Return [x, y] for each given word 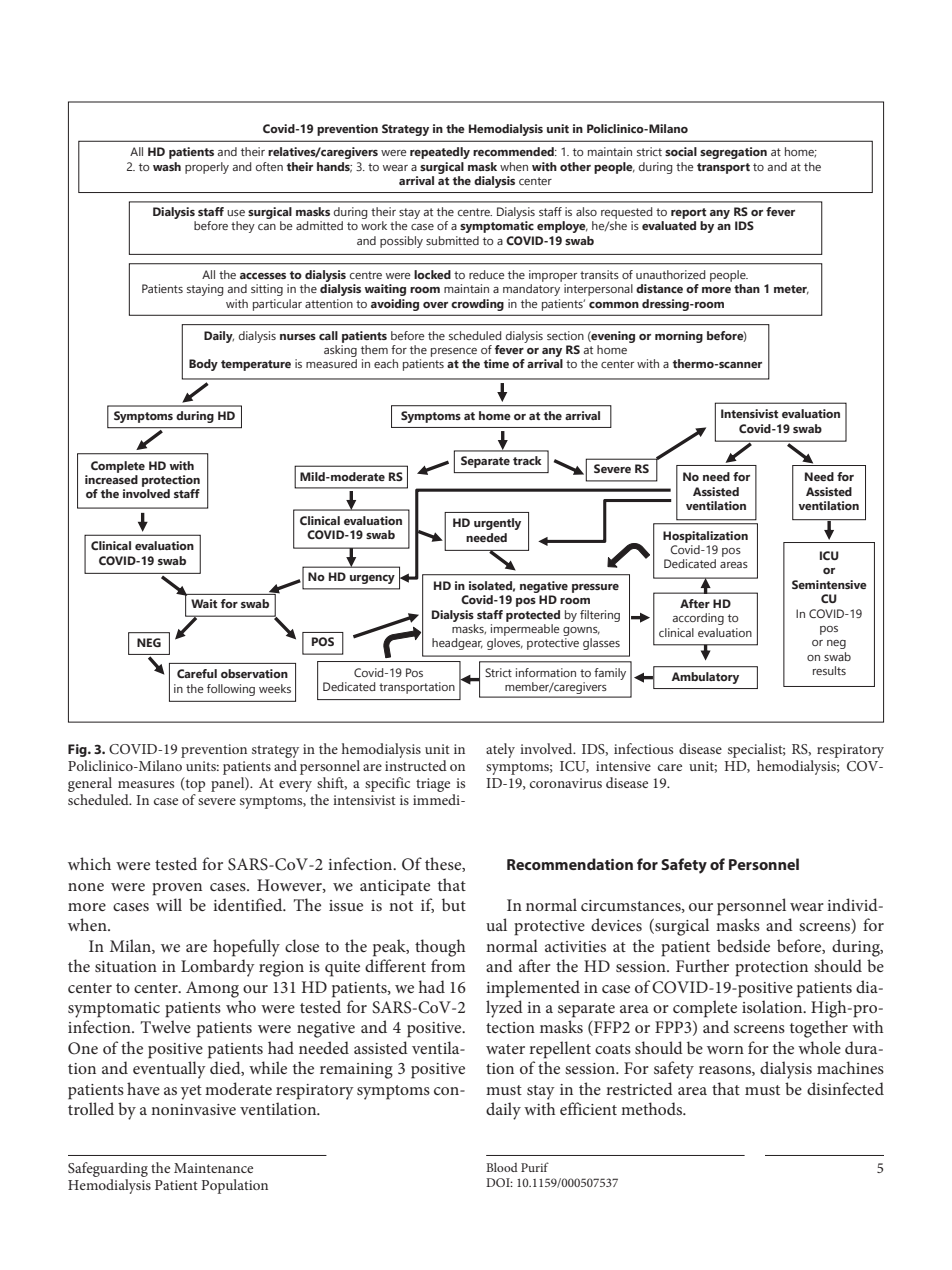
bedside [743, 945]
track [527, 460]
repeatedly [440, 153]
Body [203, 365]
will [169, 904]
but [454, 904]
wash [167, 166]
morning [679, 337]
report [688, 213]
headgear [457, 644]
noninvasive [193, 1109]
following [231, 690]
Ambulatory [705, 678]
